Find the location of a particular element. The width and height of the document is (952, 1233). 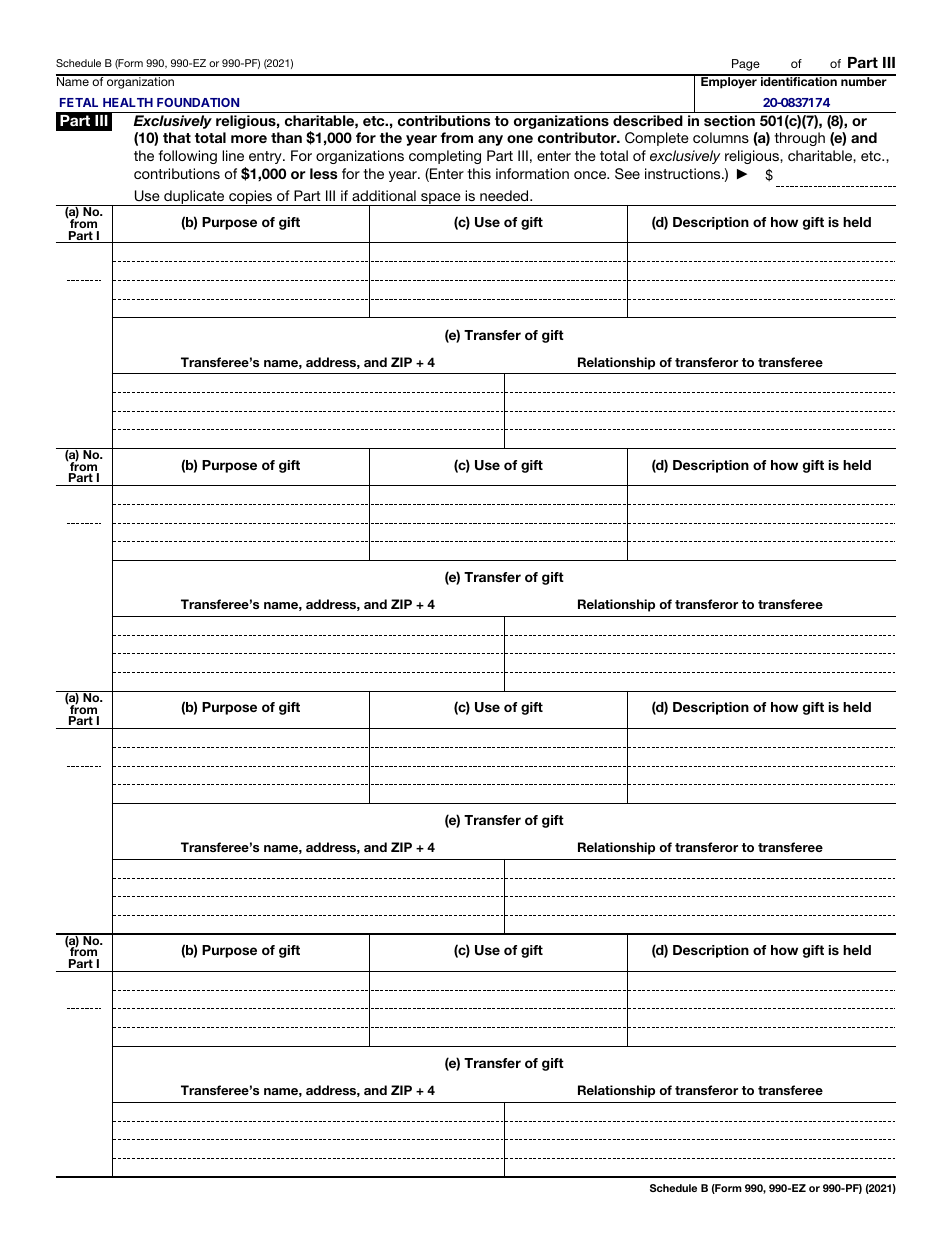

duplicate is located at coordinates (194, 198).
